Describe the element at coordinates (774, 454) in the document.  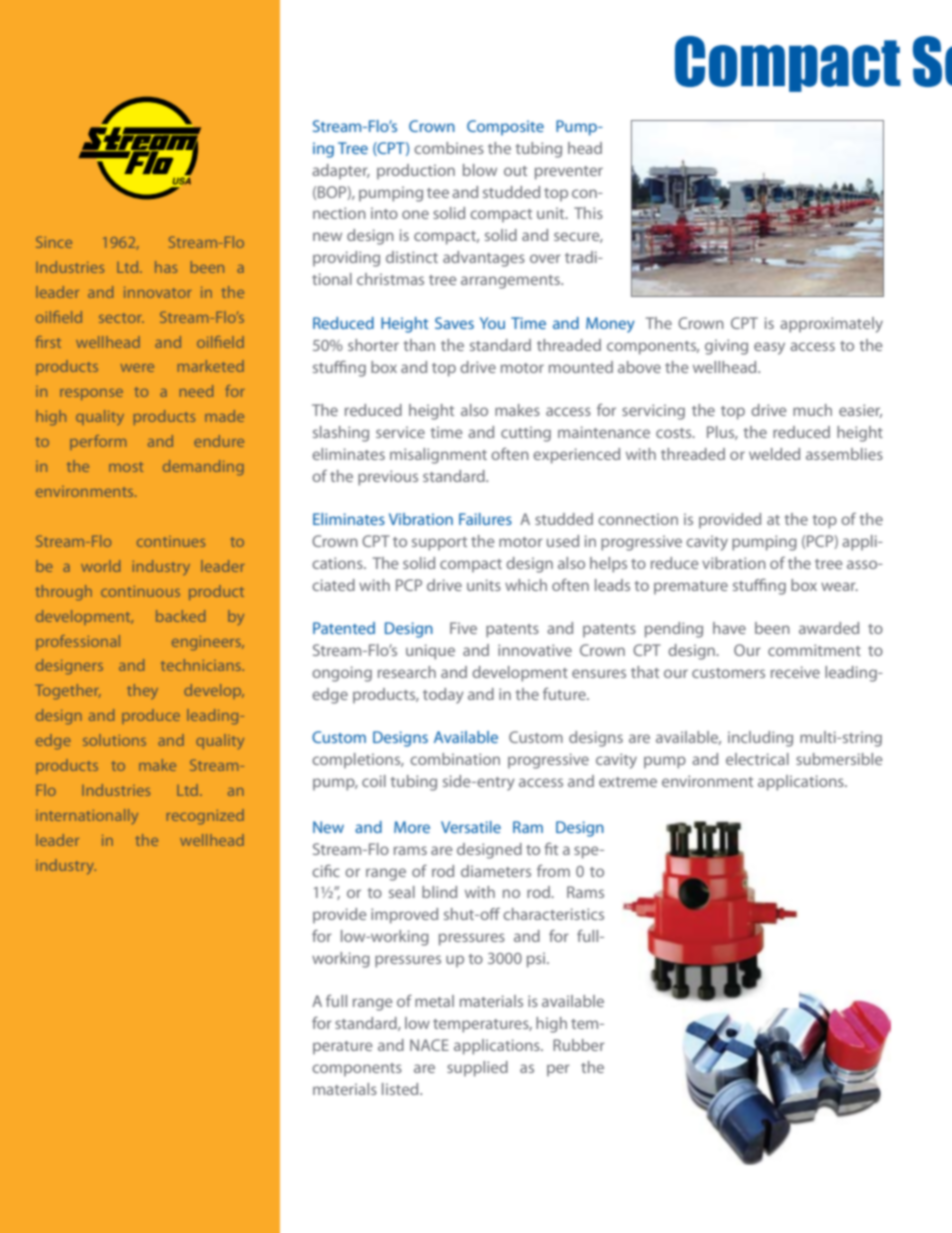
I see `welded` at that location.
